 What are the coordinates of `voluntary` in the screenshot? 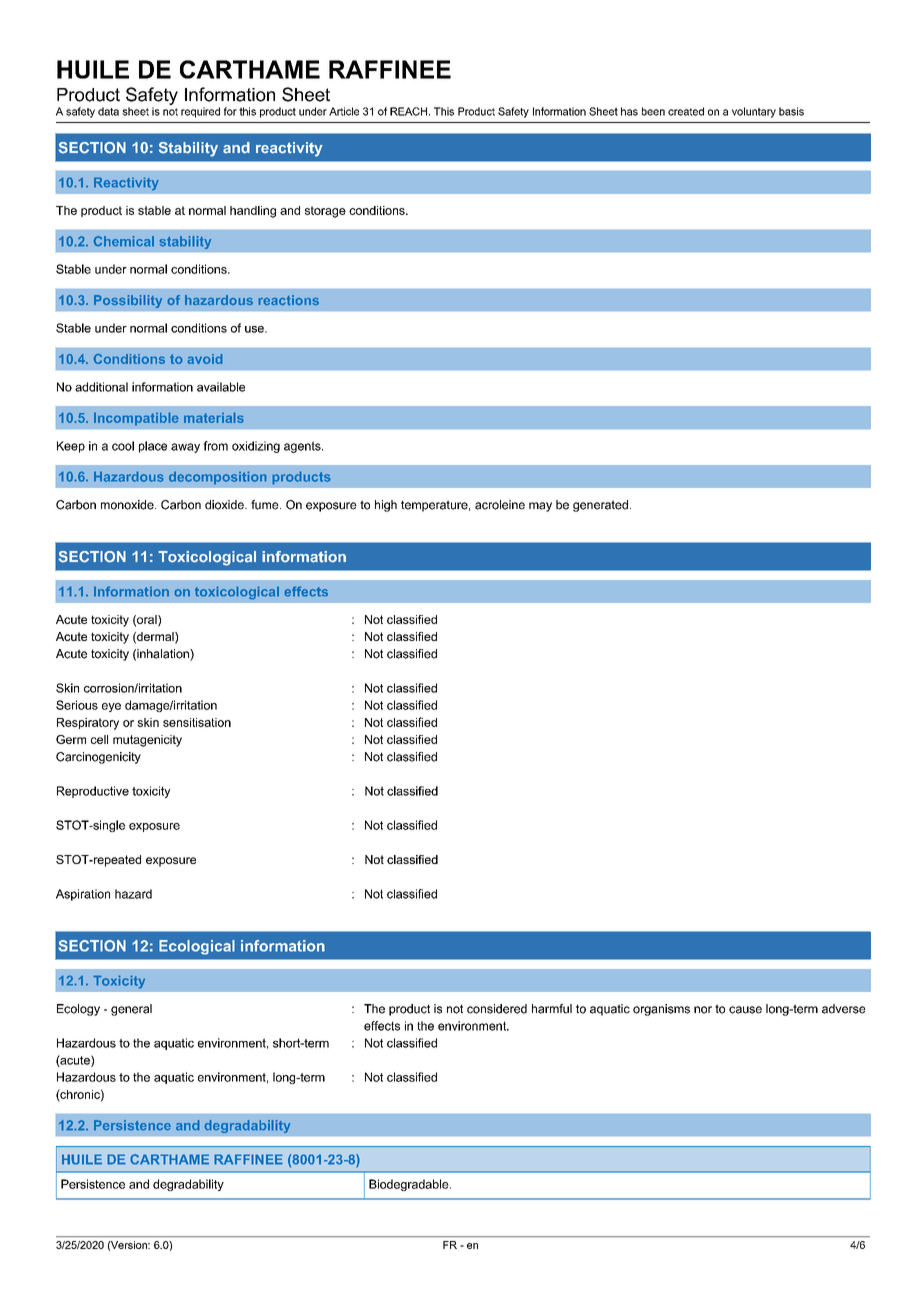 It's located at (754, 112).
